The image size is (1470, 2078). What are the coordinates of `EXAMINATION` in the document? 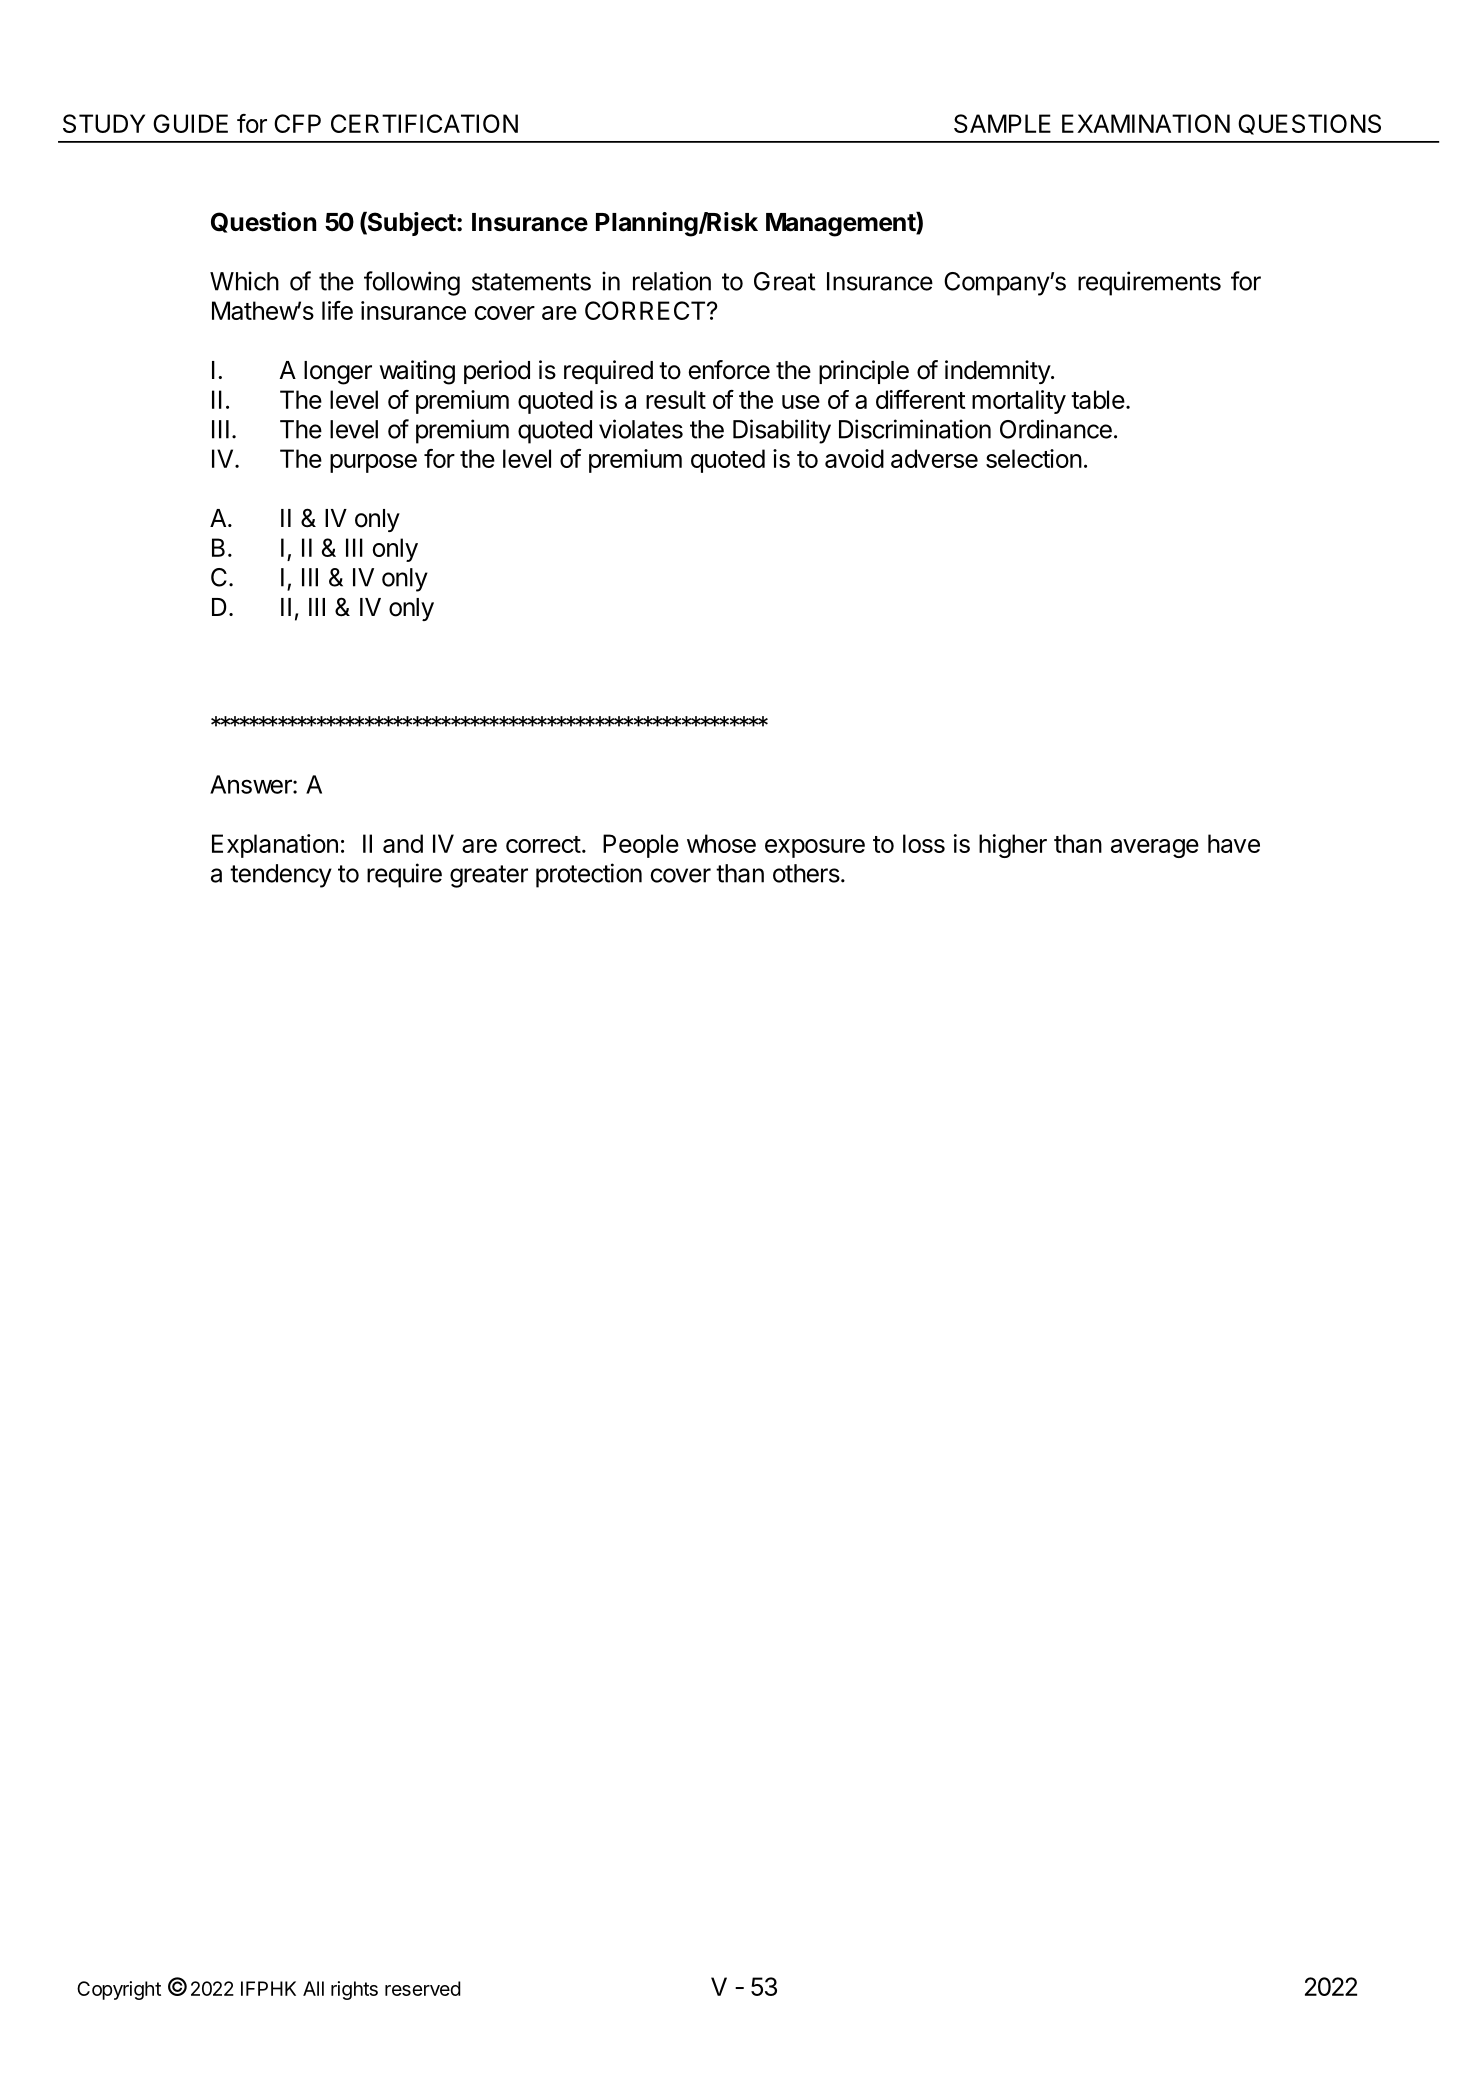 It's located at (1146, 123).
